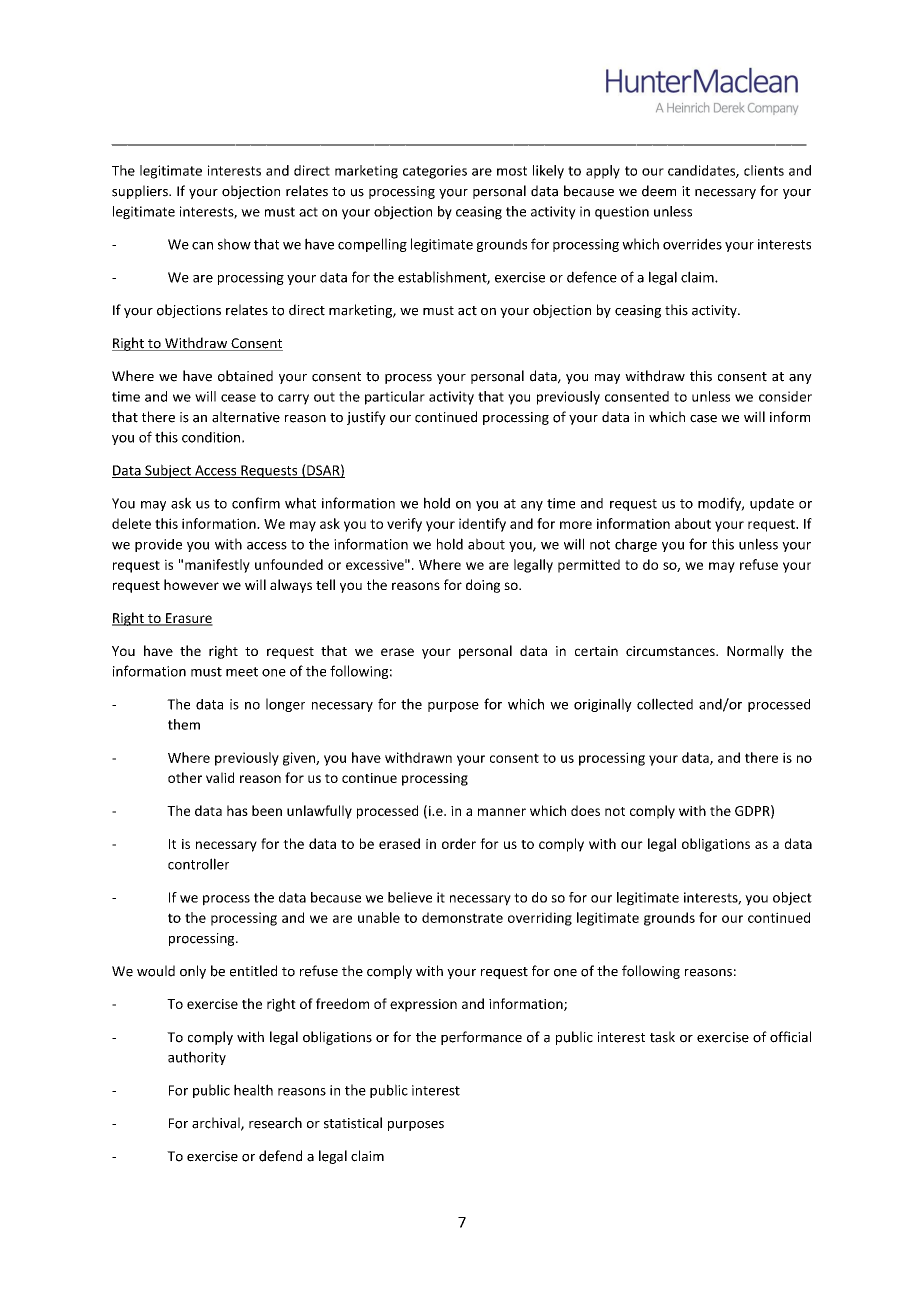 The image size is (924, 1308). I want to click on statistical, so click(353, 1123).
